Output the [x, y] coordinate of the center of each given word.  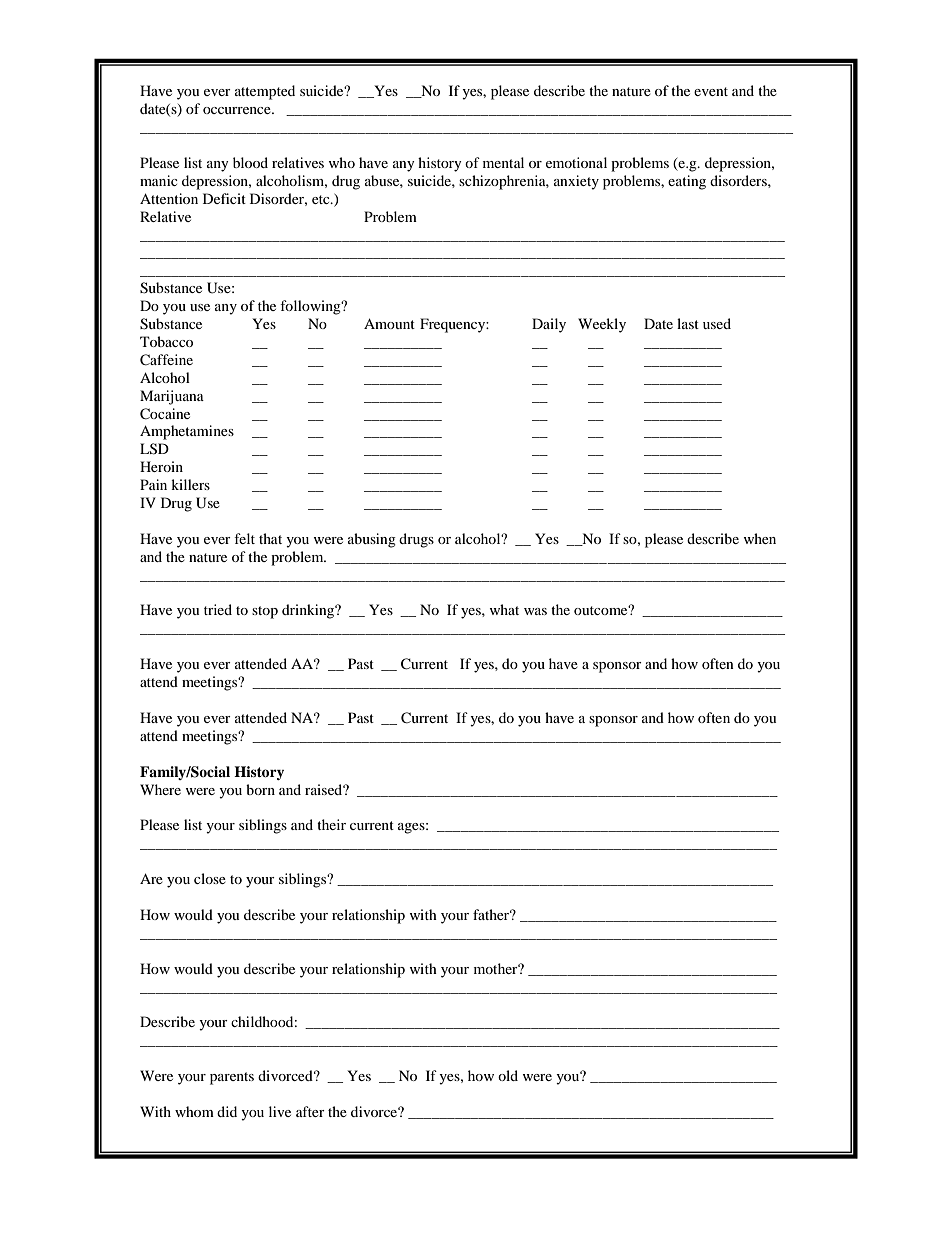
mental [503, 162]
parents [232, 1078]
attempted [265, 92]
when [759, 538]
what [504, 609]
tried [218, 609]
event [711, 91]
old [508, 1075]
